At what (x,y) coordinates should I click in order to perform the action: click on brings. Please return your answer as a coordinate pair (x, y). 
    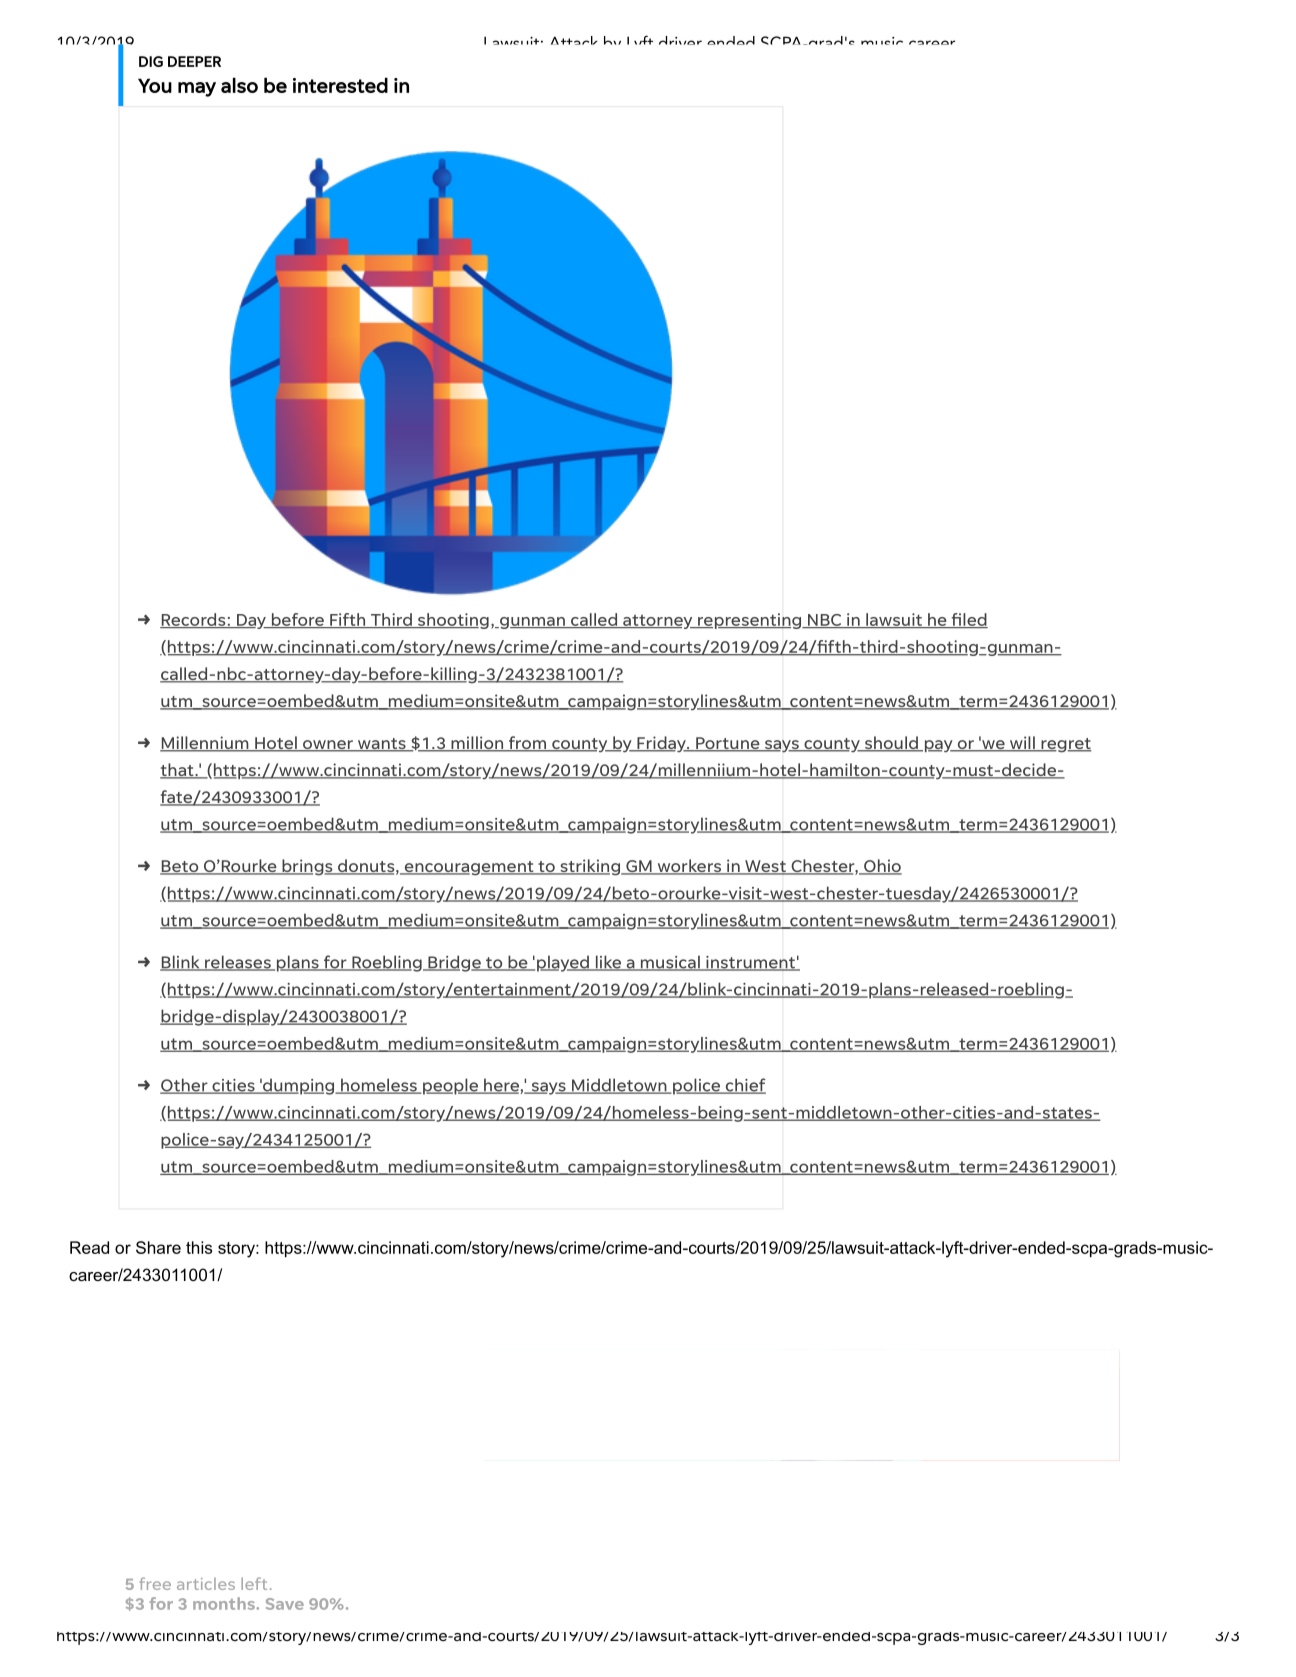
    Looking at the image, I should click on (307, 867).
